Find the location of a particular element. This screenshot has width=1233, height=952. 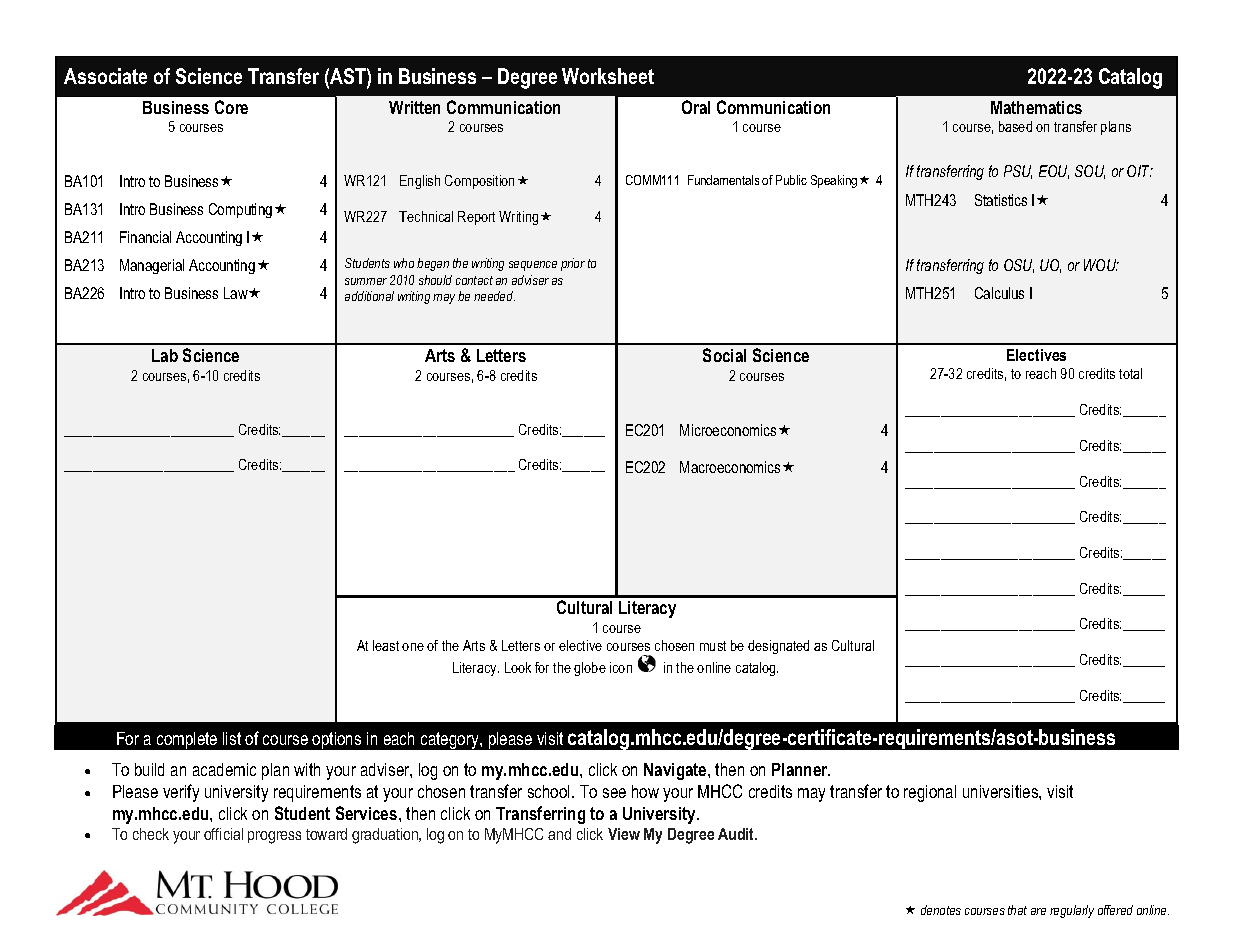

Lab is located at coordinates (165, 355).
